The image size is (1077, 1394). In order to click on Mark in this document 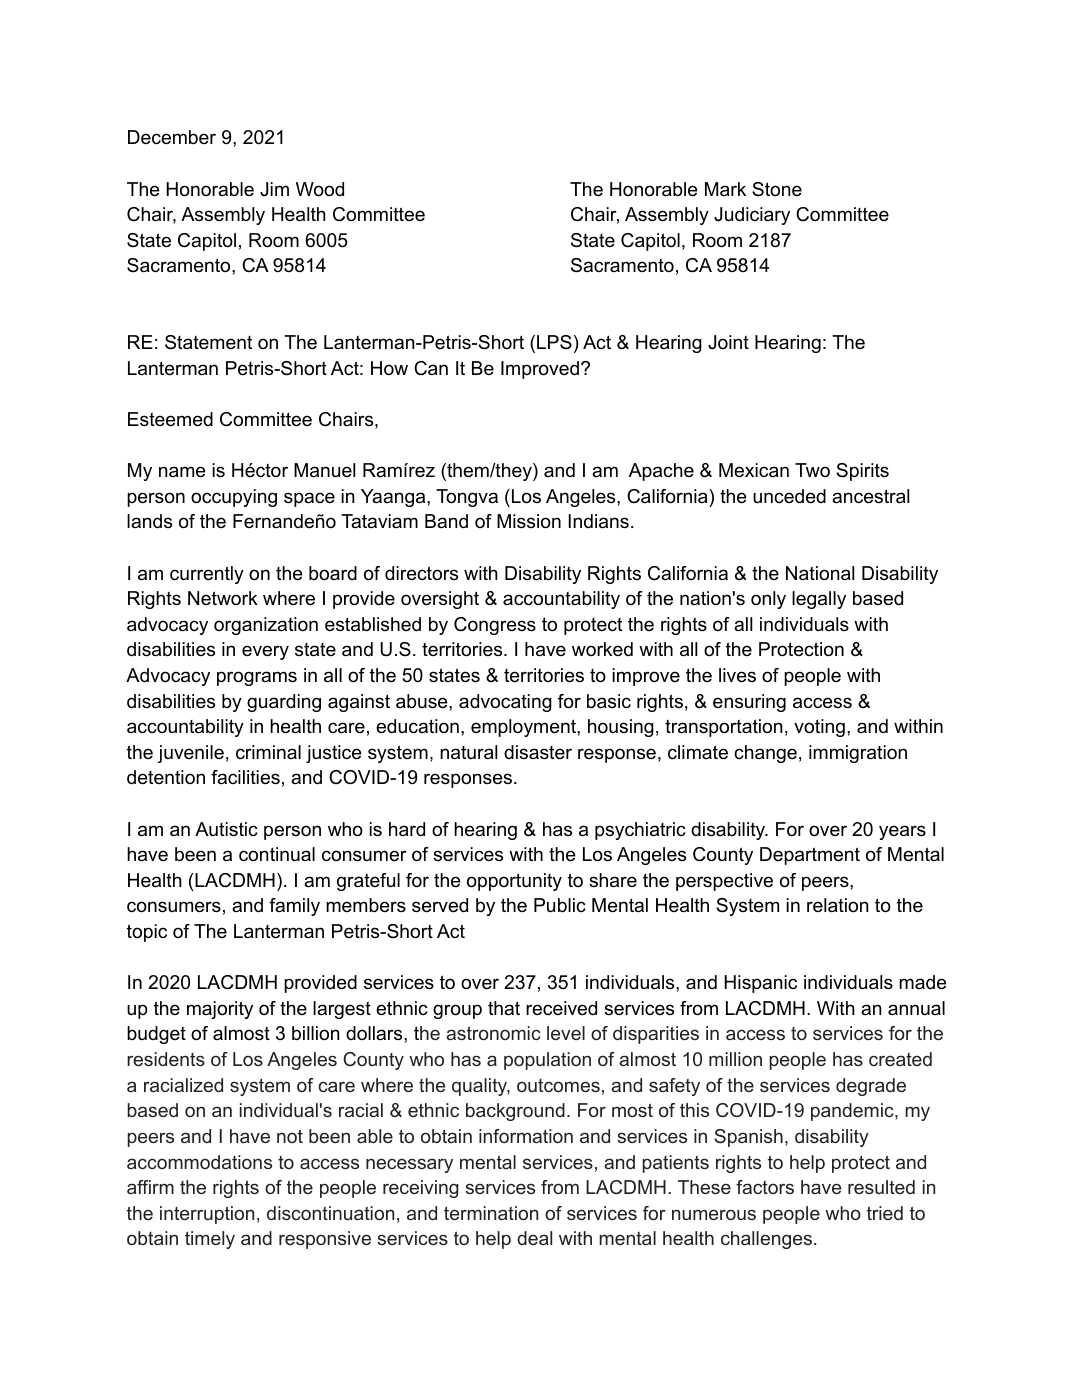, I will do `click(725, 189)`.
